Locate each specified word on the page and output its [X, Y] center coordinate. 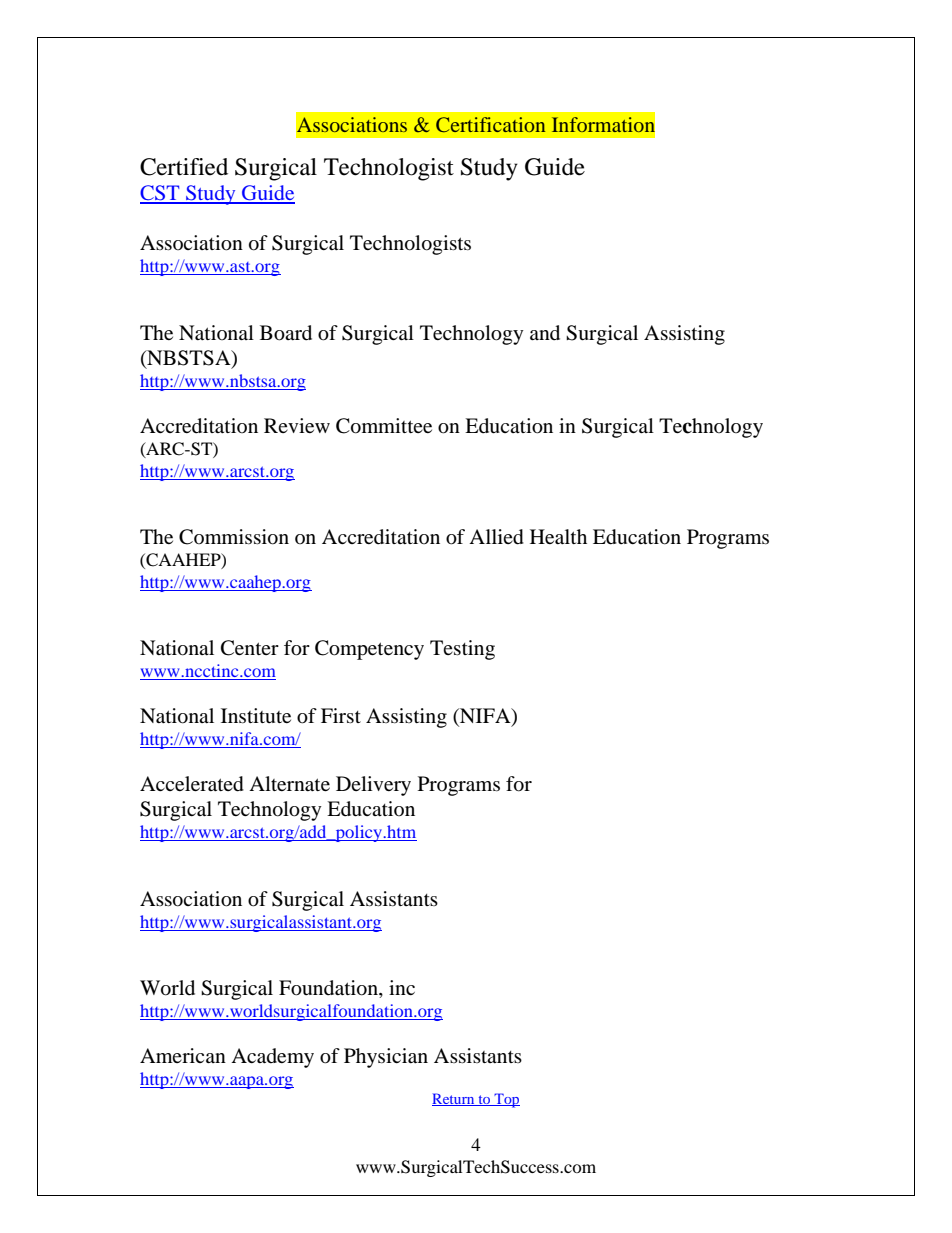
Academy [272, 1058]
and [545, 333]
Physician [386, 1058]
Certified [184, 167]
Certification [490, 125]
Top [506, 1100]
